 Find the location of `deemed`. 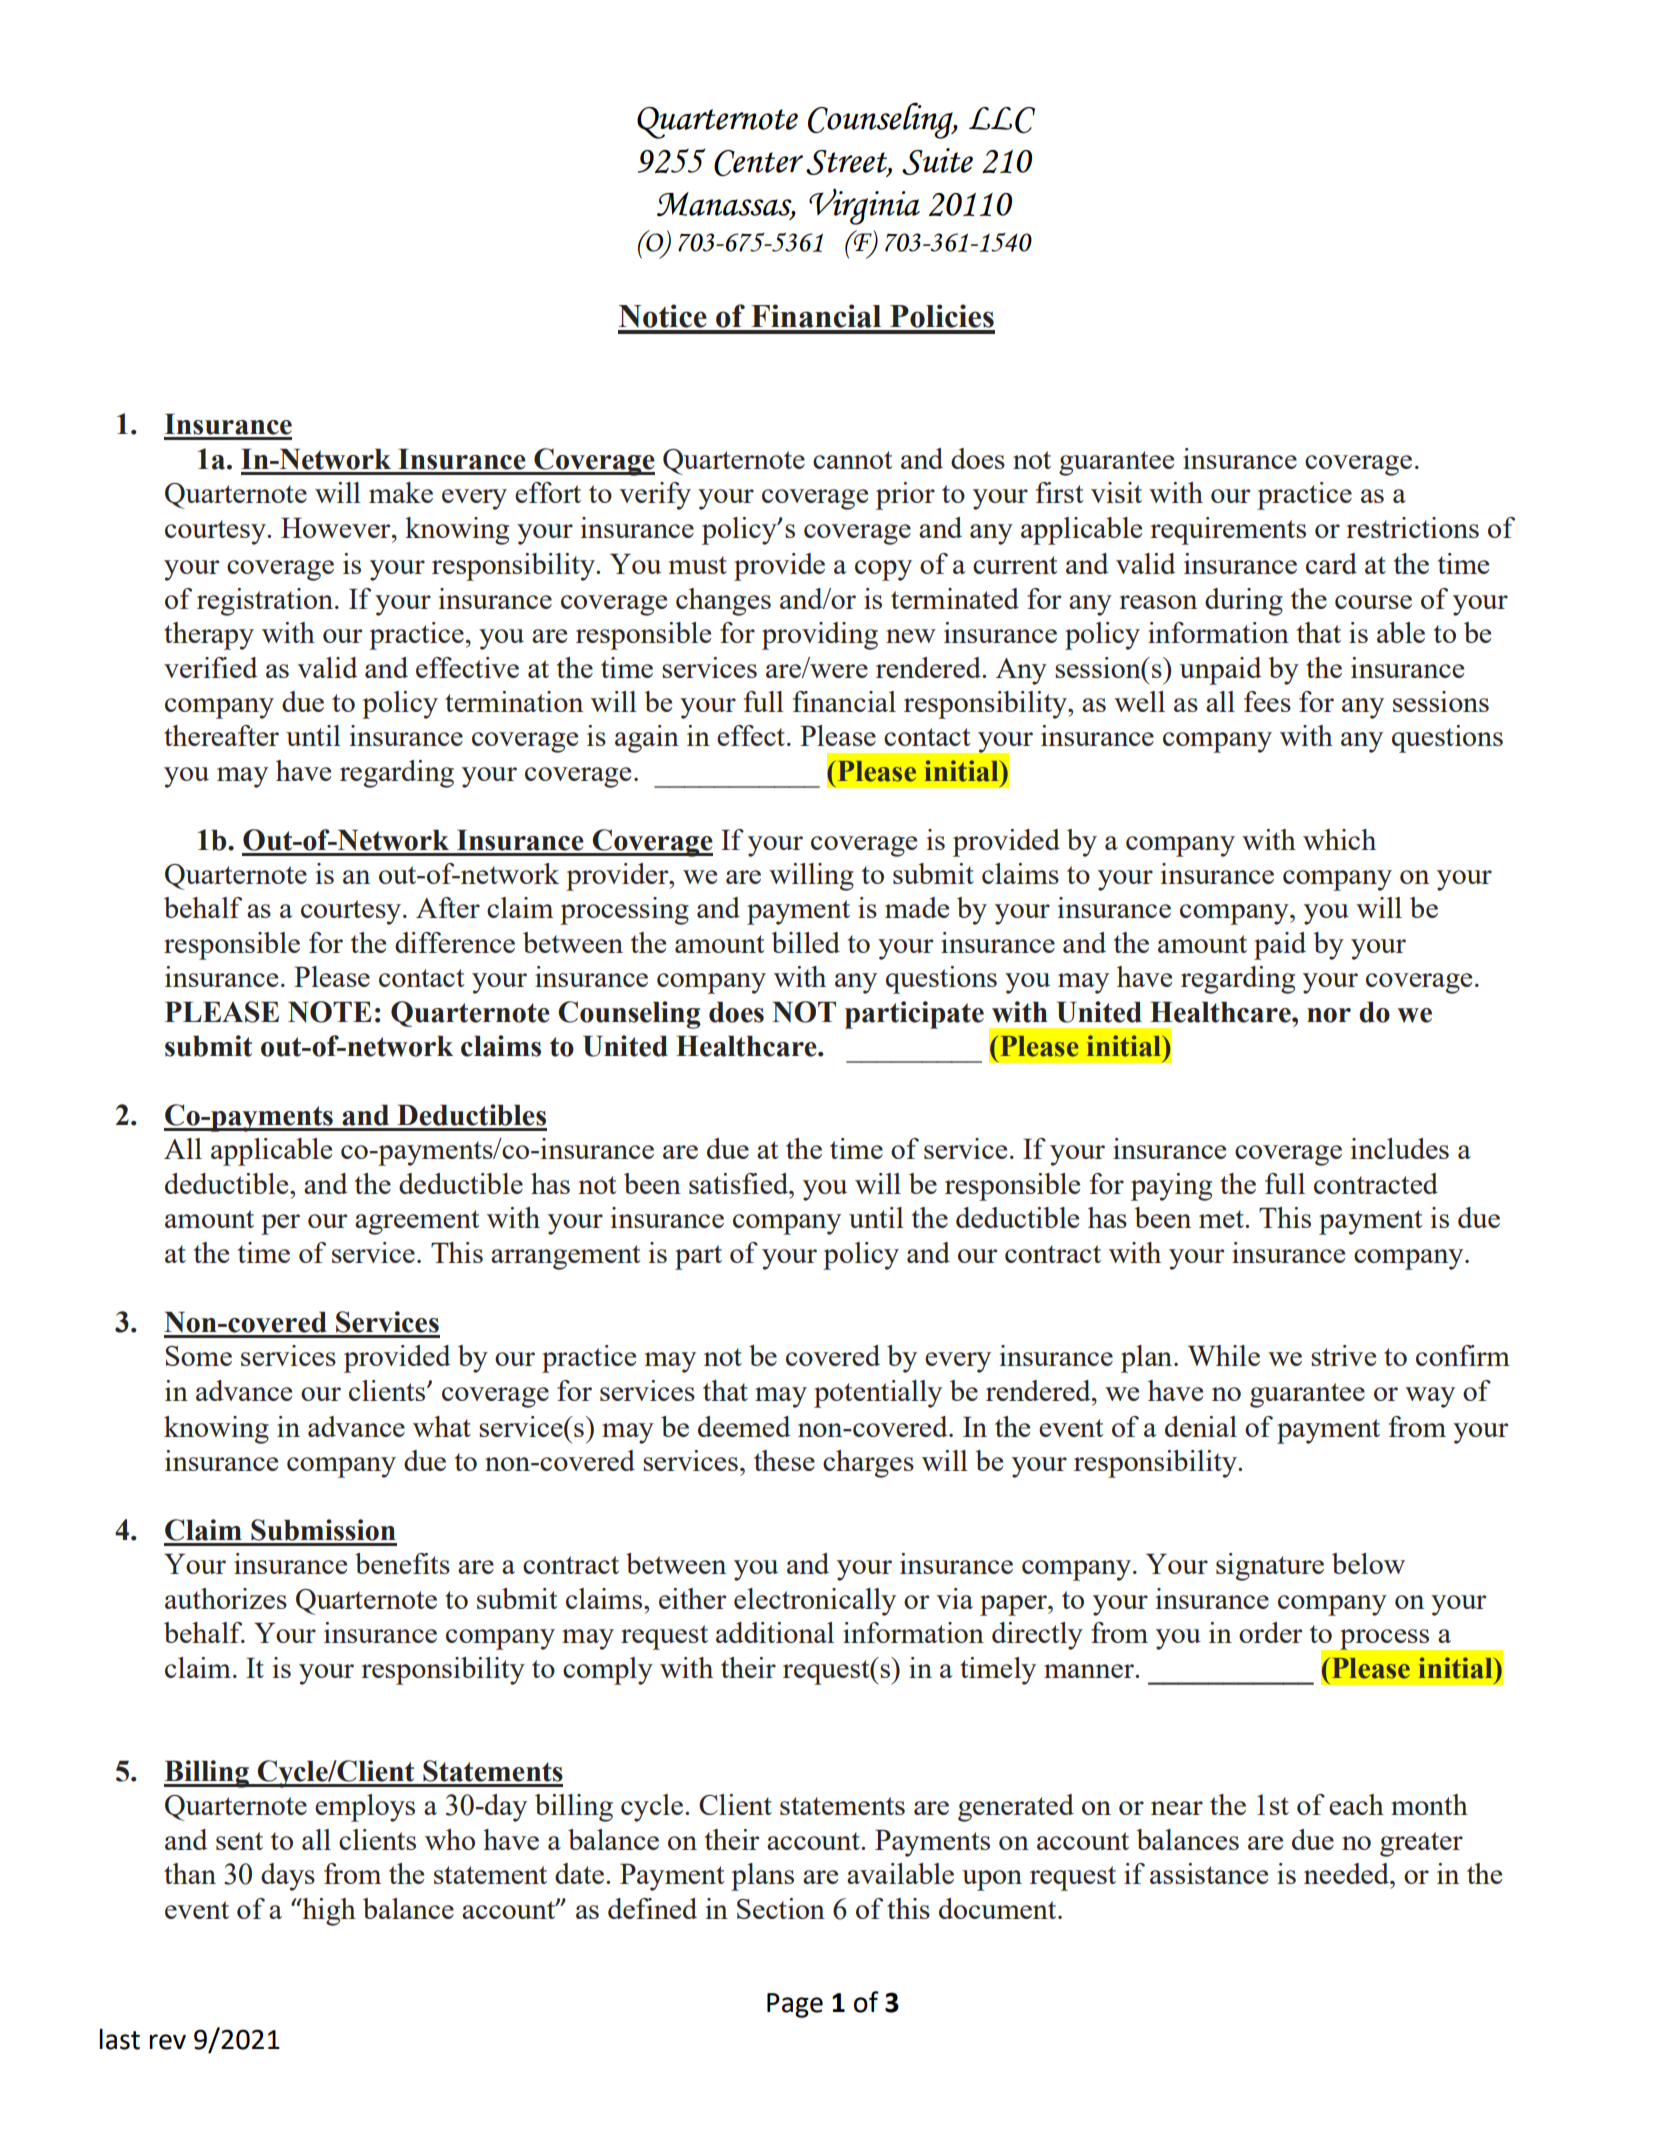

deemed is located at coordinates (744, 1426).
